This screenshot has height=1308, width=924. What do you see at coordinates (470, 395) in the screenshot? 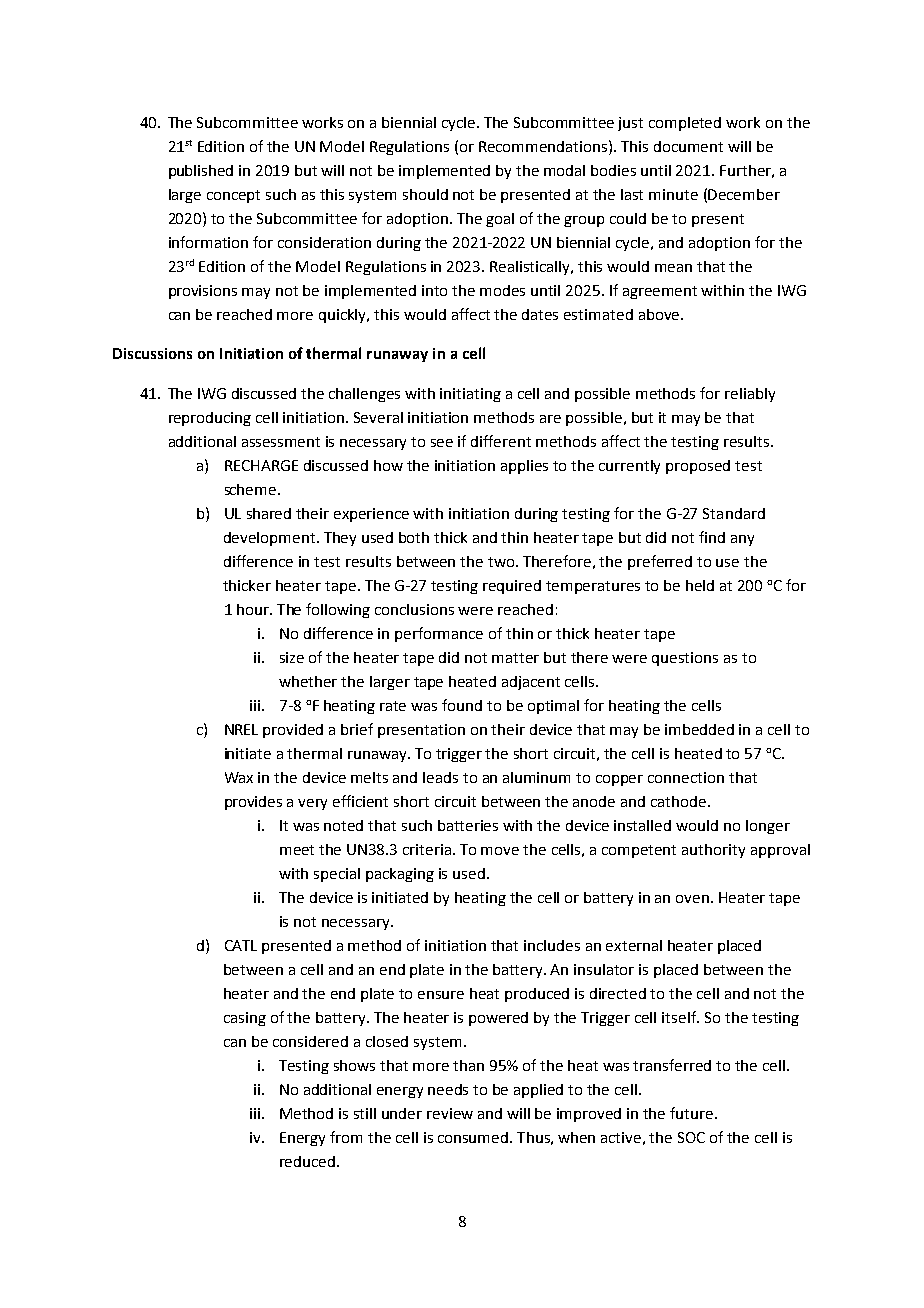
I see `initiating` at bounding box center [470, 395].
